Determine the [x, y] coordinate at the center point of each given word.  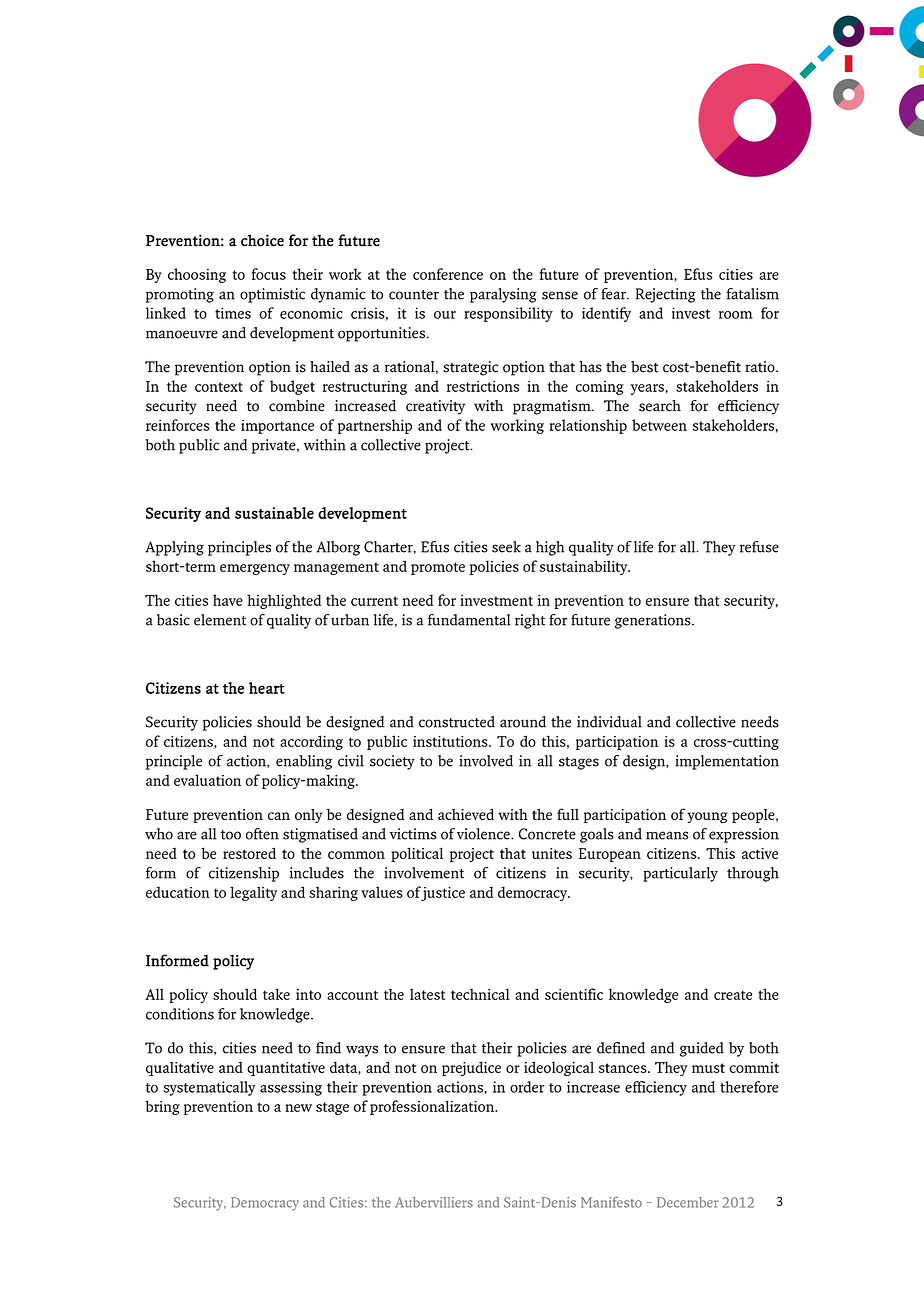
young [707, 817]
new [298, 1108]
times [233, 313]
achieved [466, 814]
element [220, 620]
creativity [435, 407]
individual [609, 722]
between [659, 425]
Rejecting [665, 295]
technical [480, 994]
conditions [180, 1014]
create [733, 995]
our [445, 315]
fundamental [469, 620]
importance [277, 427]
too [231, 835]
